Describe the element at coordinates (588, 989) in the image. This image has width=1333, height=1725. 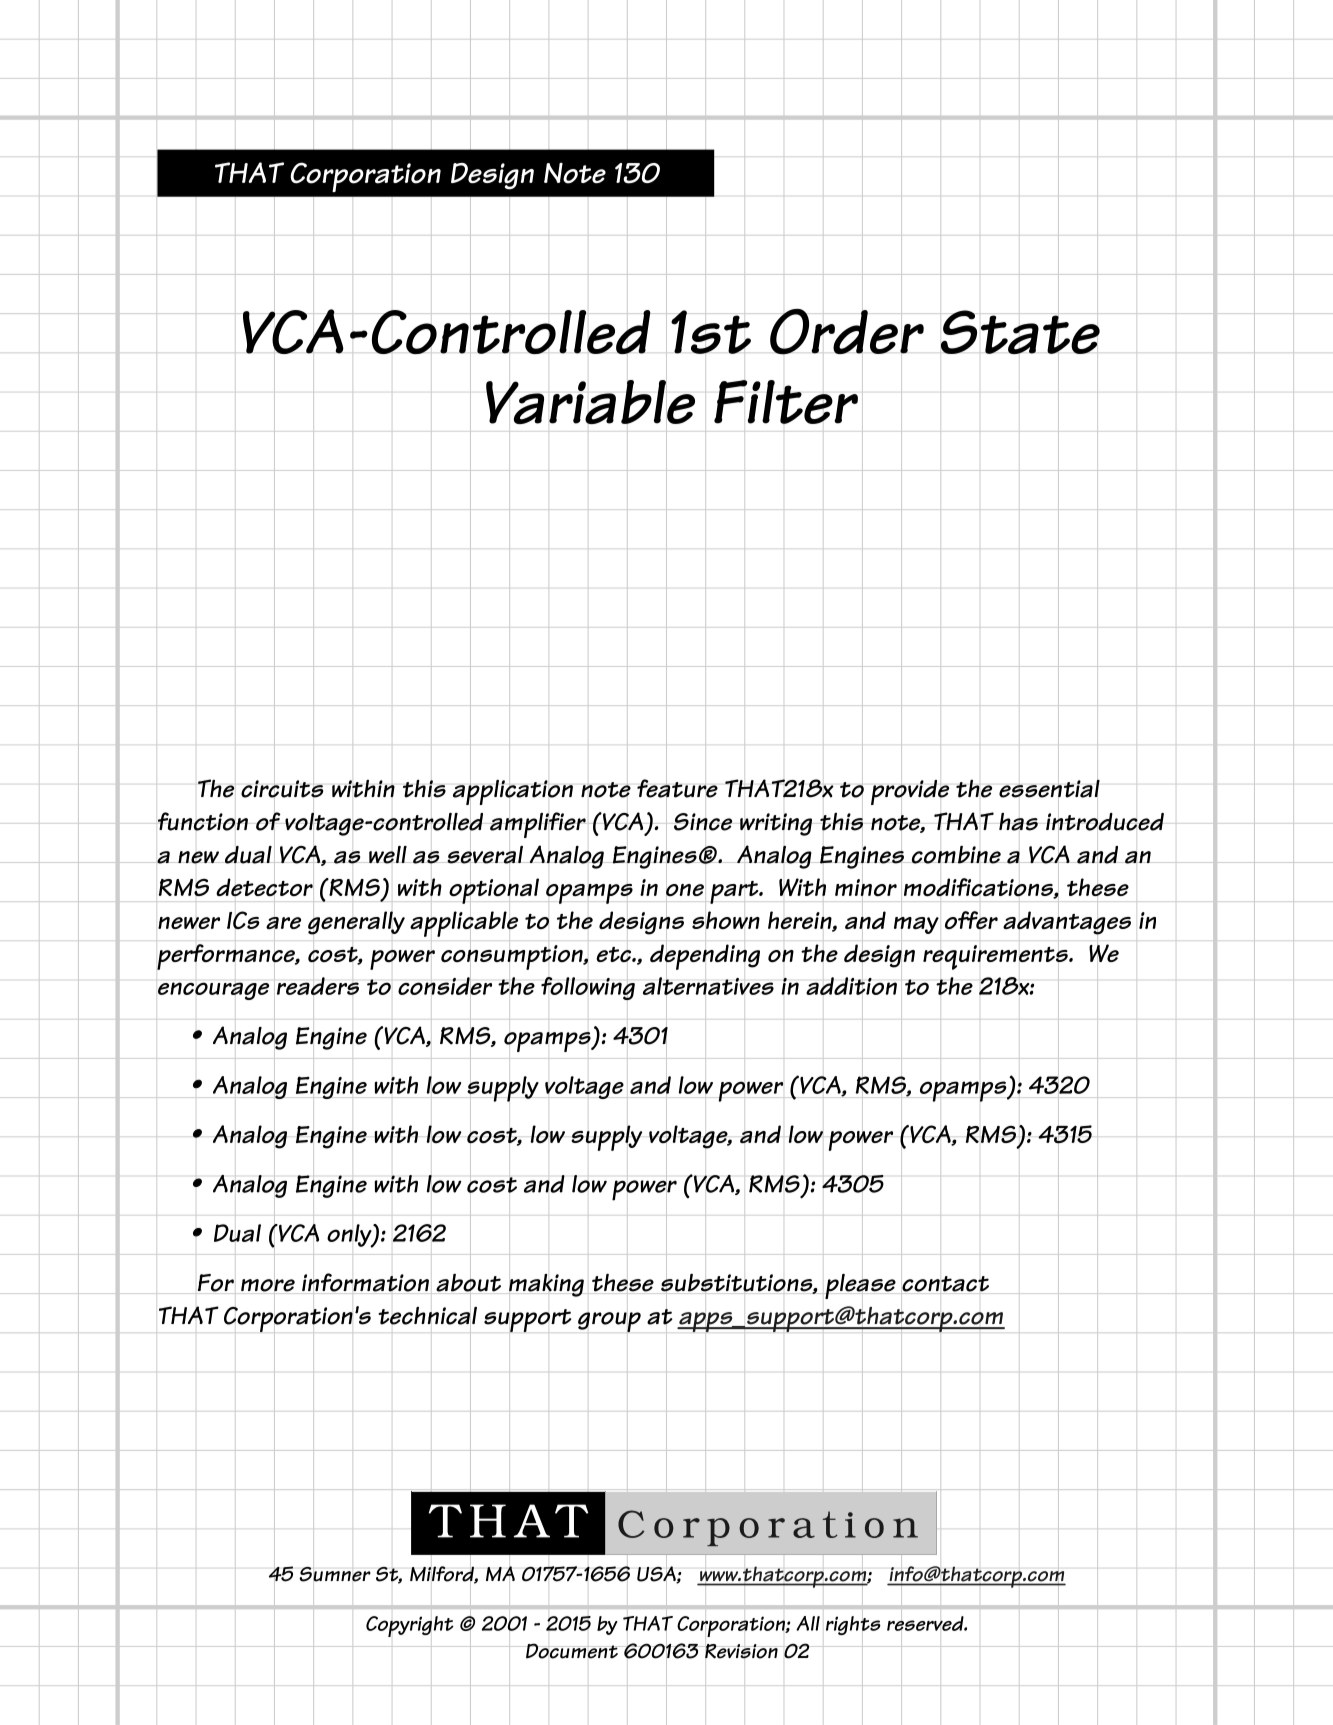
I see `following` at that location.
